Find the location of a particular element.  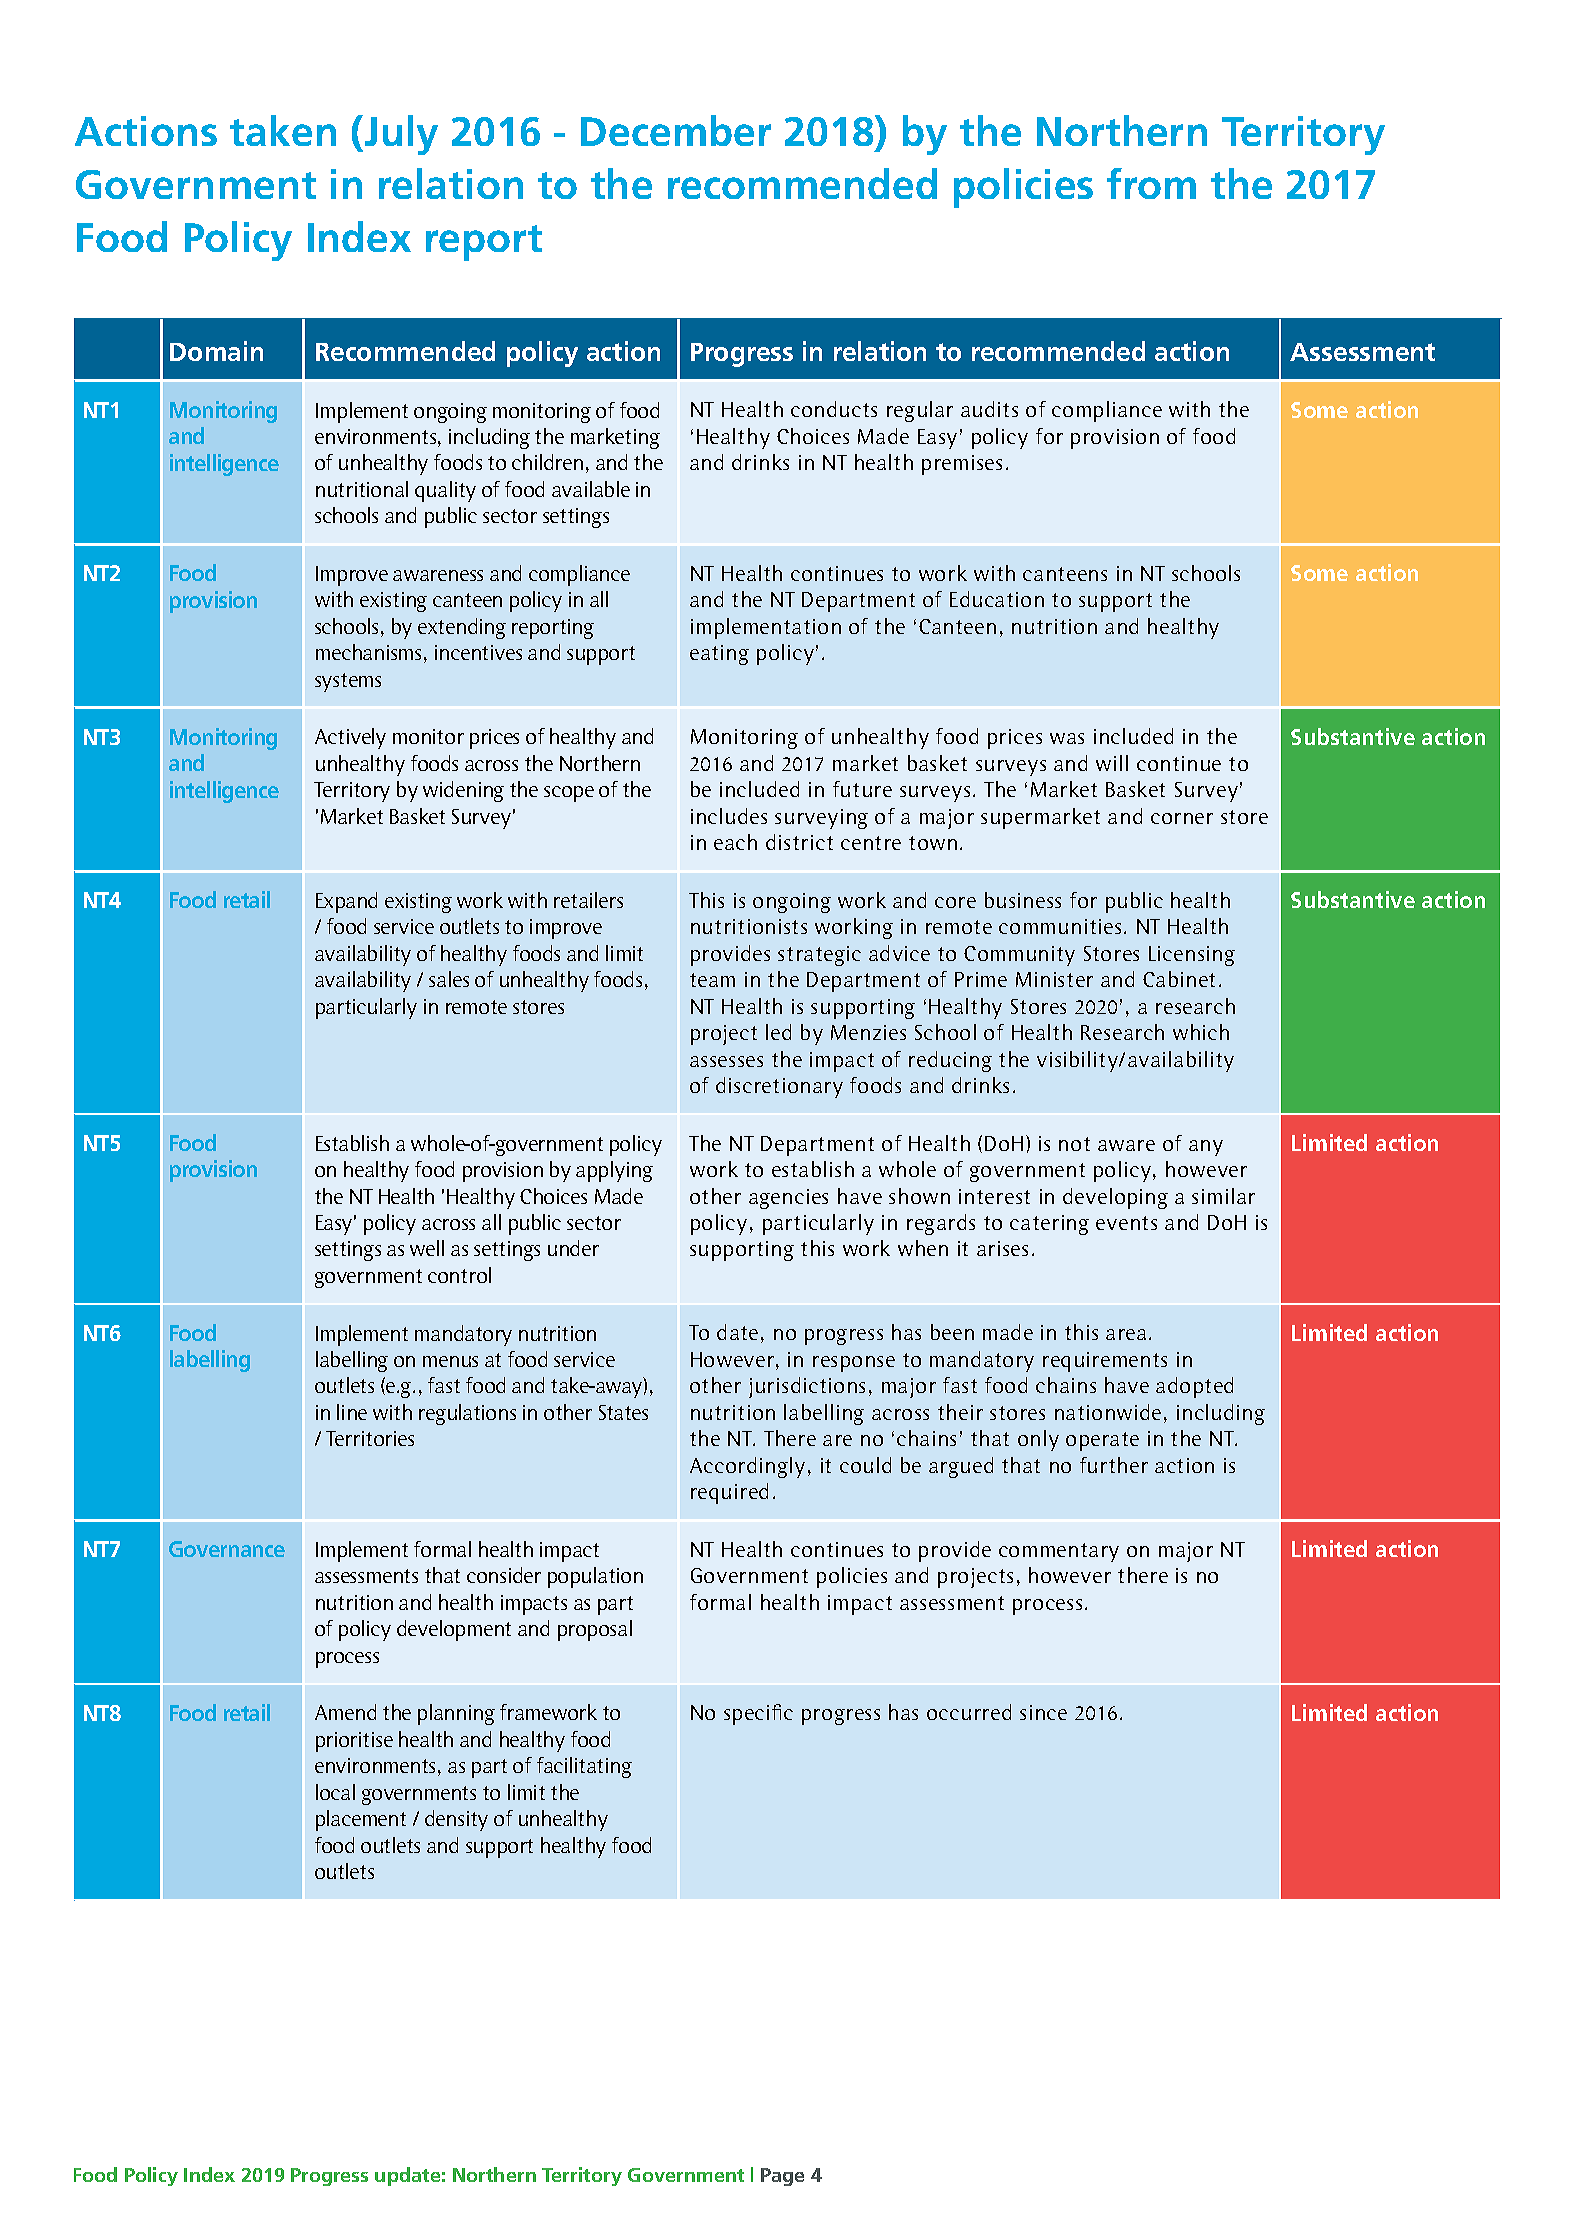

December is located at coordinates (676, 130).
